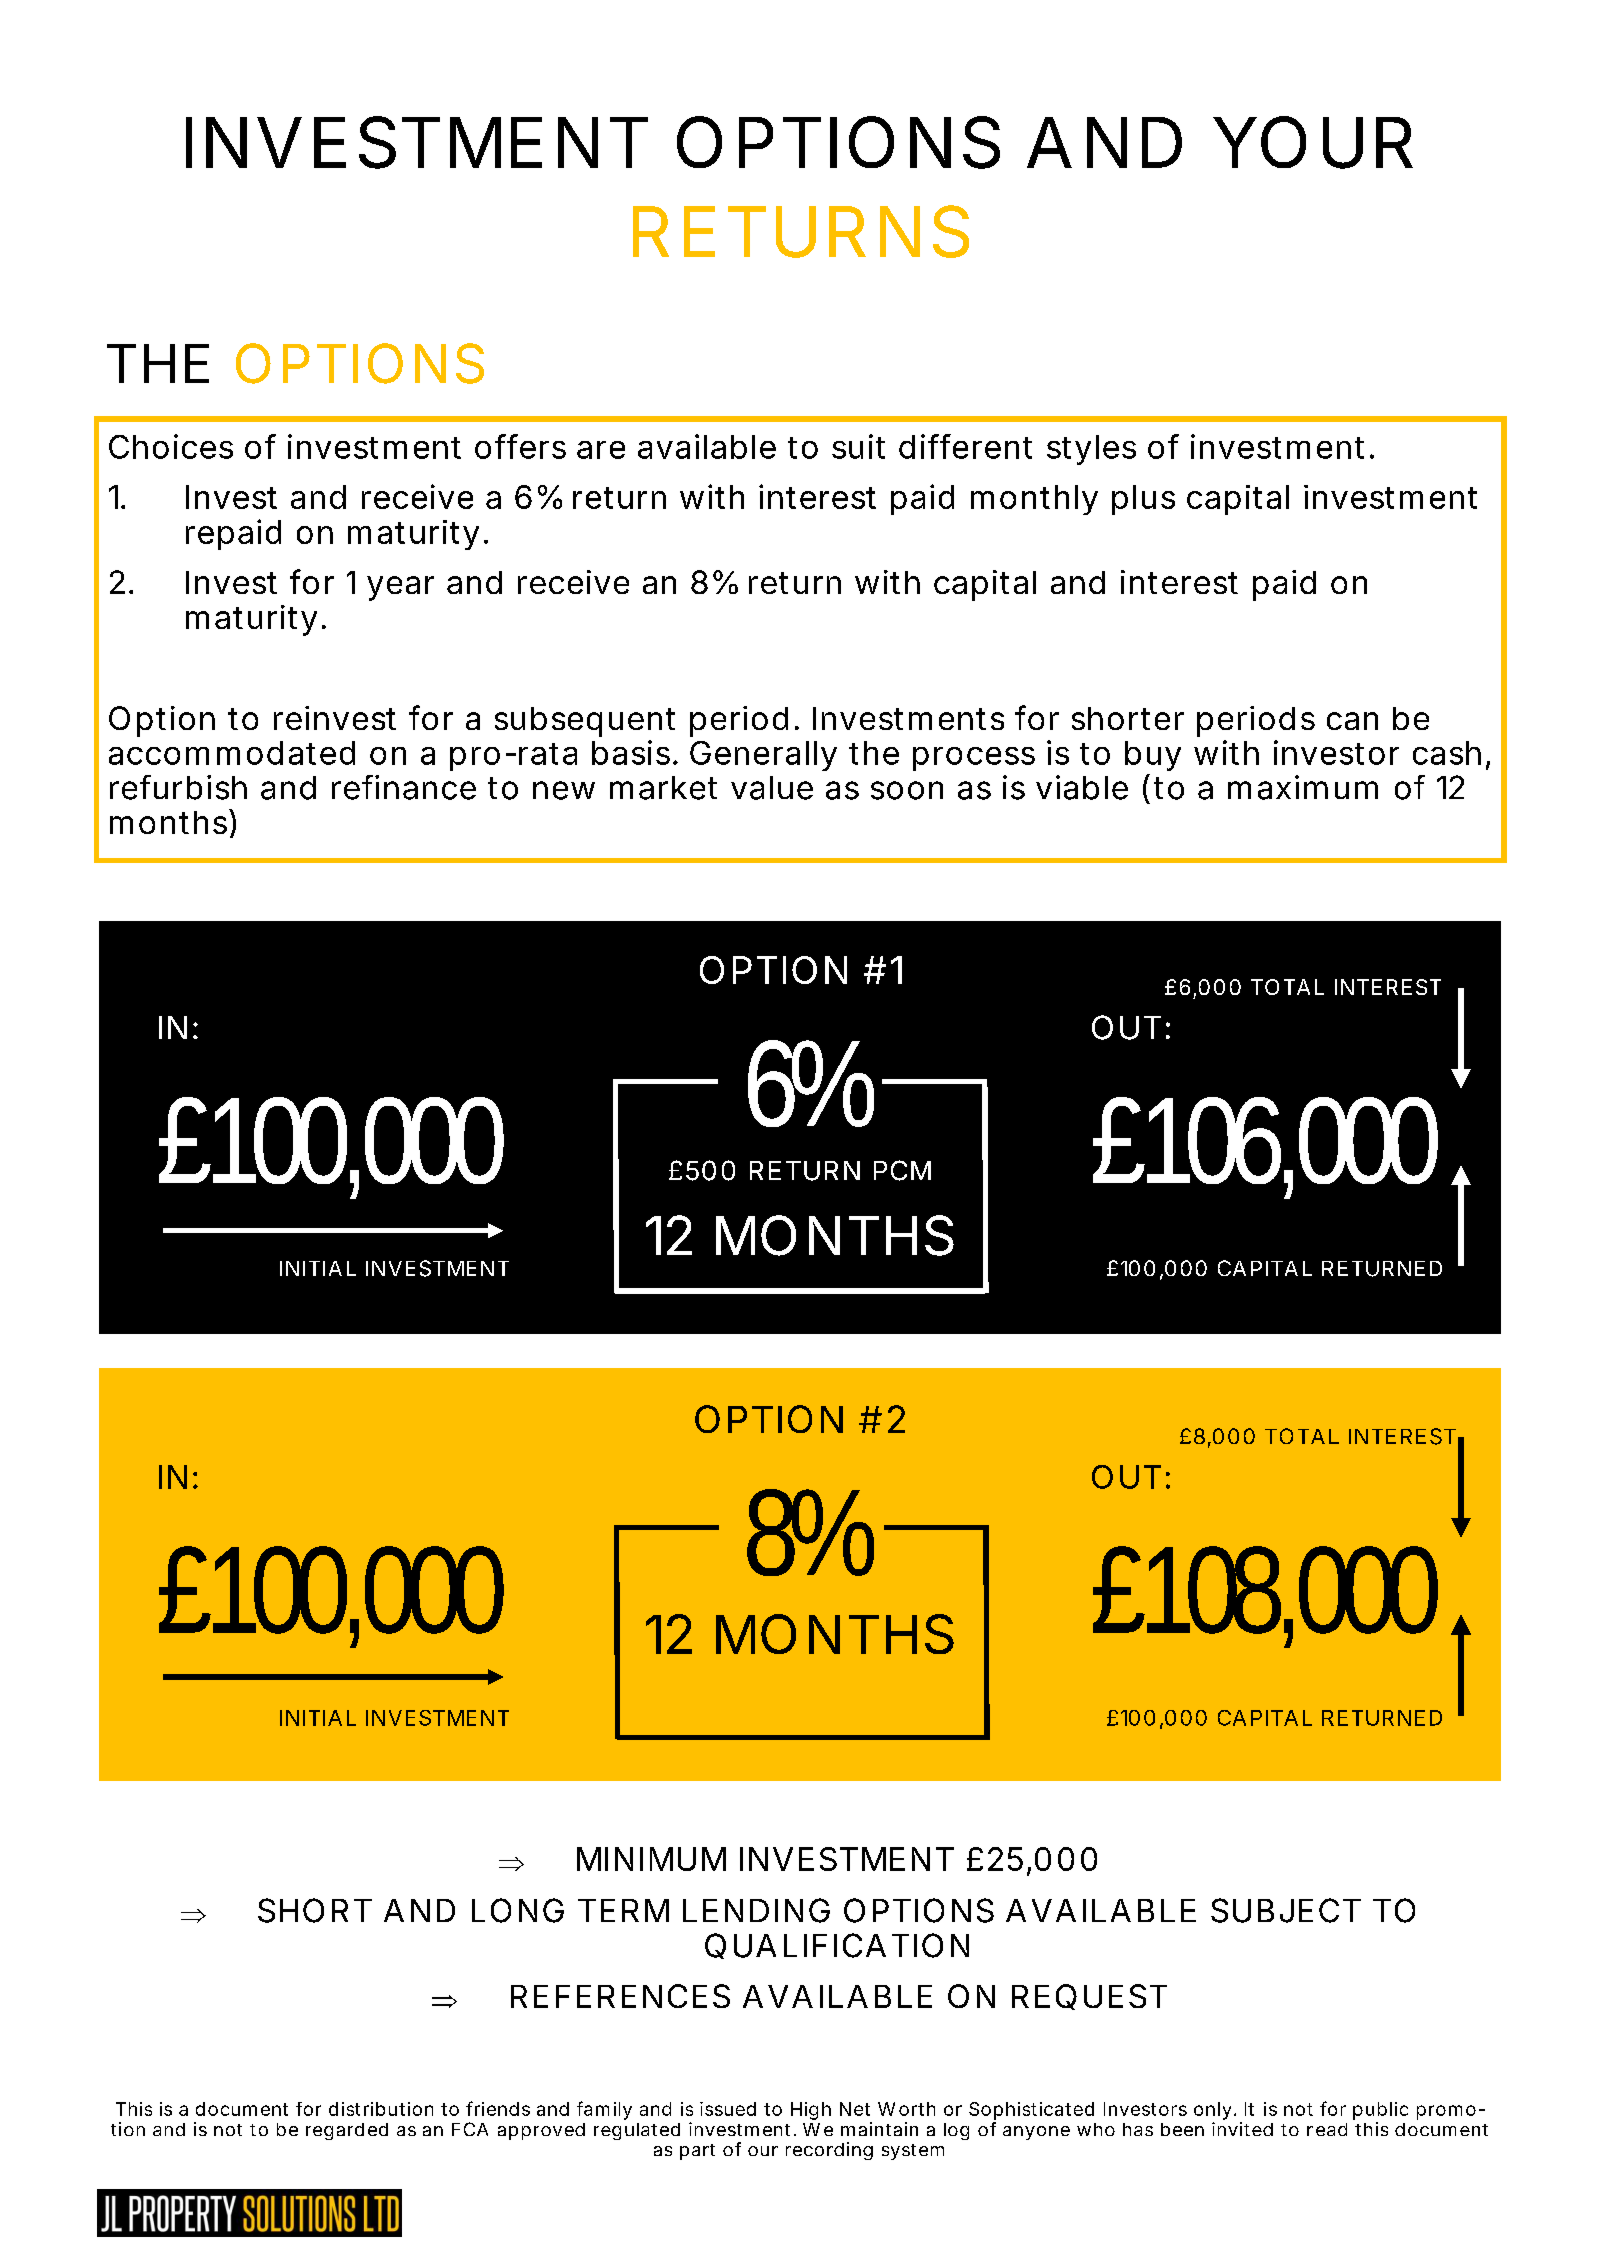  What do you see at coordinates (902, 1170) in the document?
I see `PCM` at bounding box center [902, 1170].
